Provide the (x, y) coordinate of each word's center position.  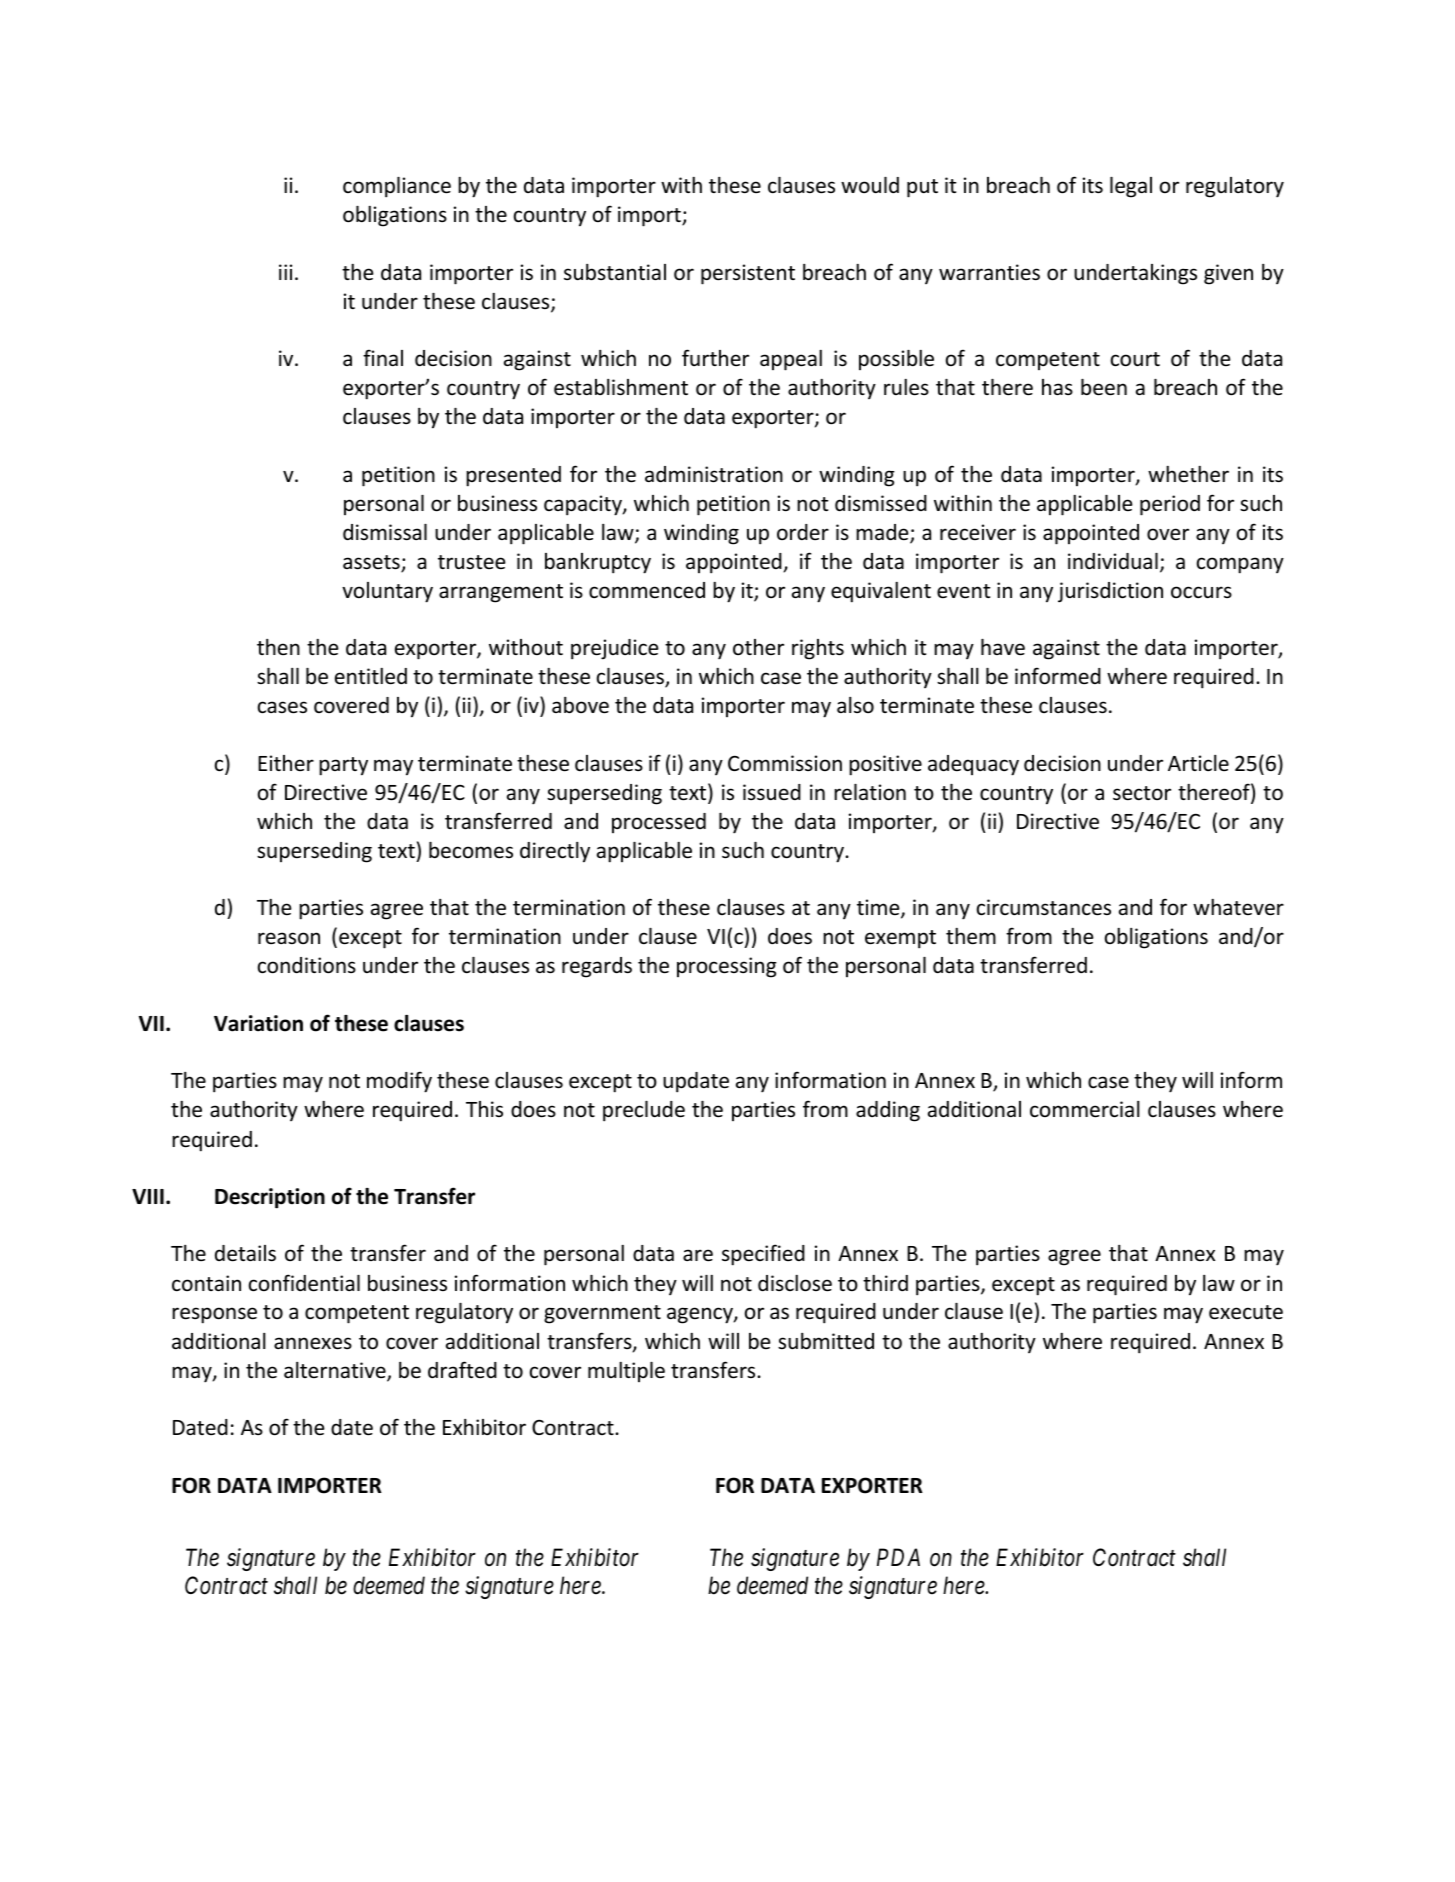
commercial (1085, 1109)
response (214, 1315)
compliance (397, 187)
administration (714, 474)
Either (286, 763)
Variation (258, 1023)
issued (772, 792)
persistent (748, 274)
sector (1142, 793)
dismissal (385, 532)
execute (1246, 1312)
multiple (626, 1372)
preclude (644, 1111)
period (1170, 505)
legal (1131, 187)
